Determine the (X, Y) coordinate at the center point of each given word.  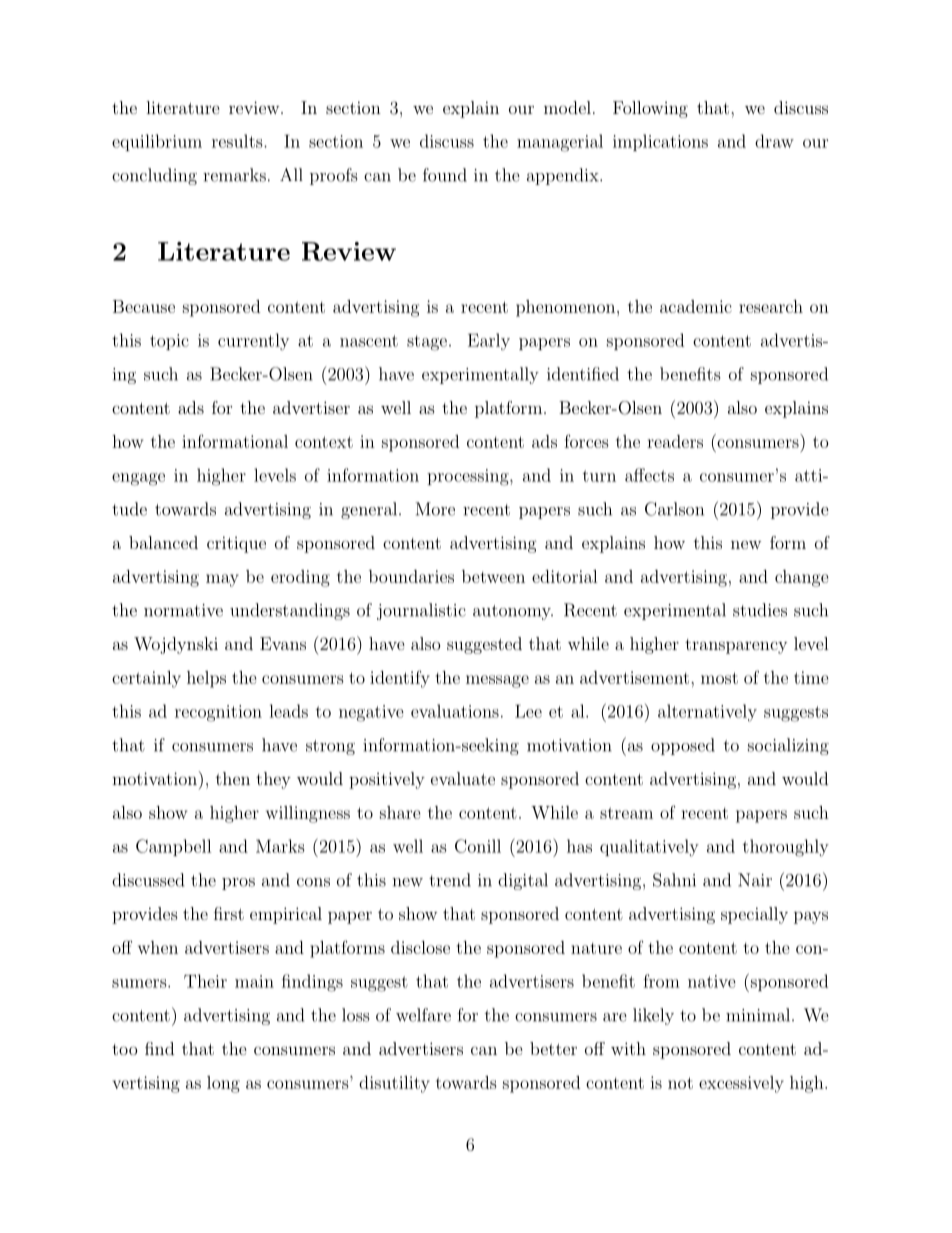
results (238, 141)
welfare (423, 1015)
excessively (741, 1084)
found (445, 175)
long (223, 1084)
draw (774, 141)
